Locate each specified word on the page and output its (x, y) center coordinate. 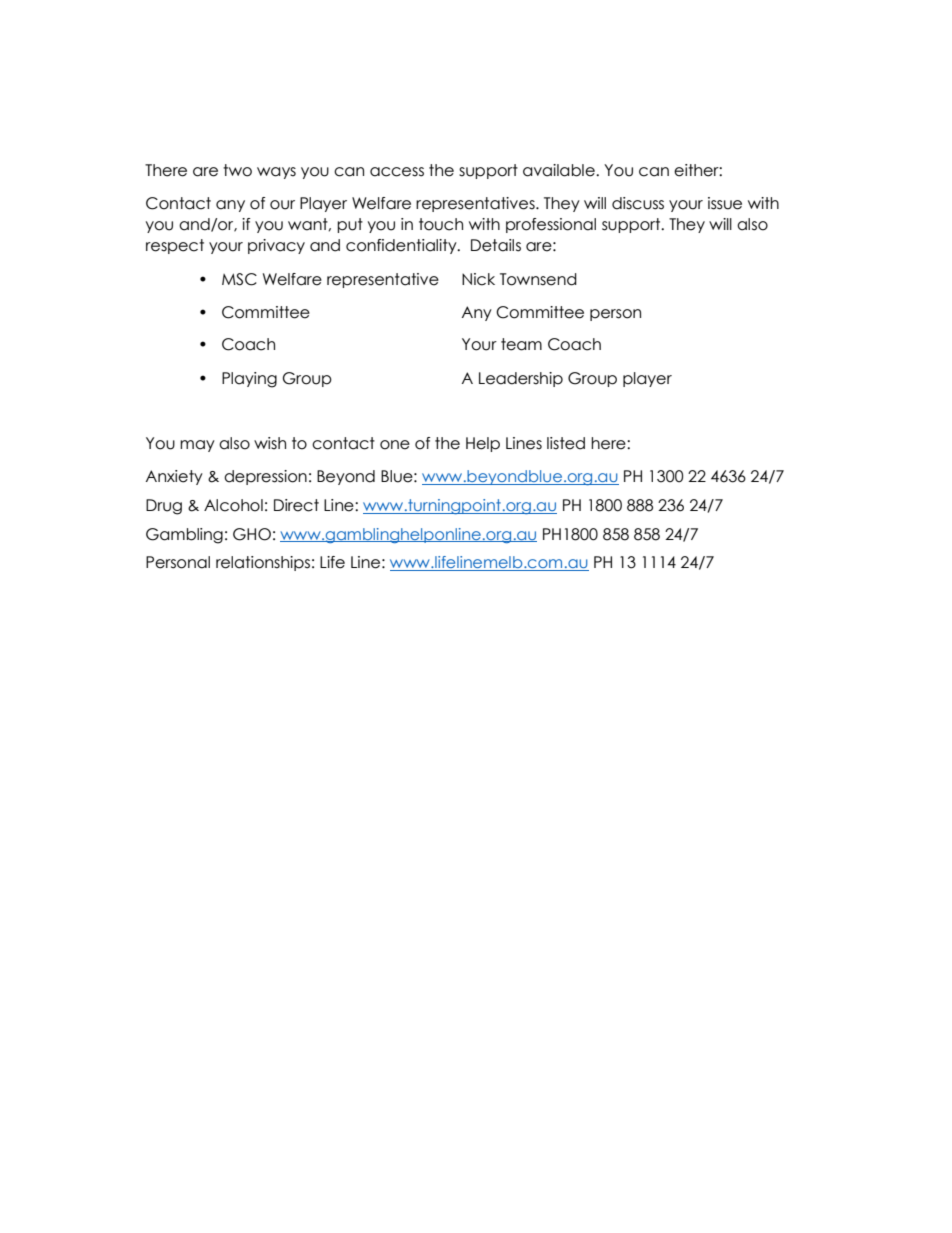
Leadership (521, 379)
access (397, 172)
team (521, 344)
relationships (263, 563)
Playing (249, 380)
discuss (638, 203)
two (237, 170)
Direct (296, 505)
